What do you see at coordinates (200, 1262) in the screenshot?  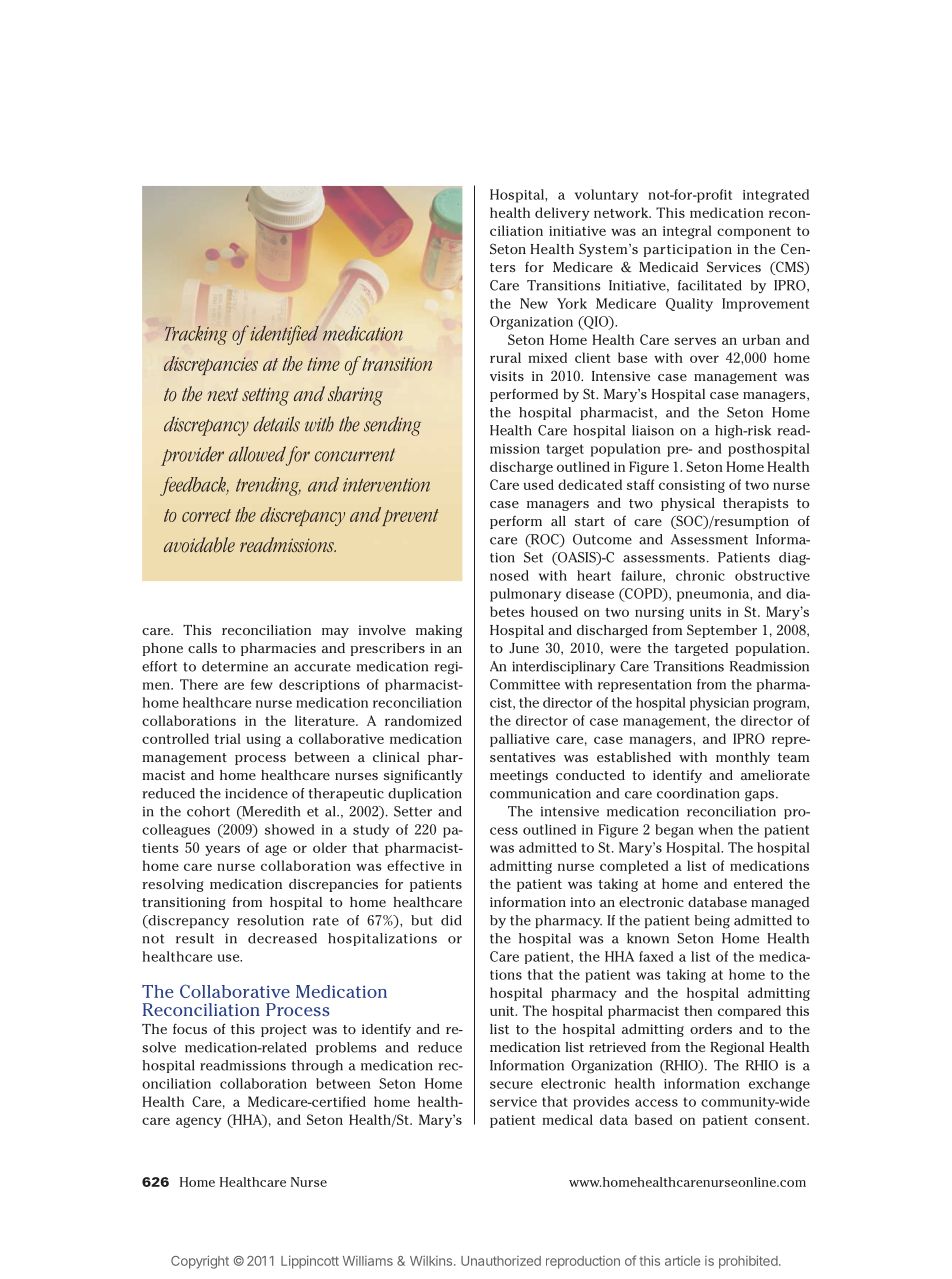 I see `Copyright` at bounding box center [200, 1262].
